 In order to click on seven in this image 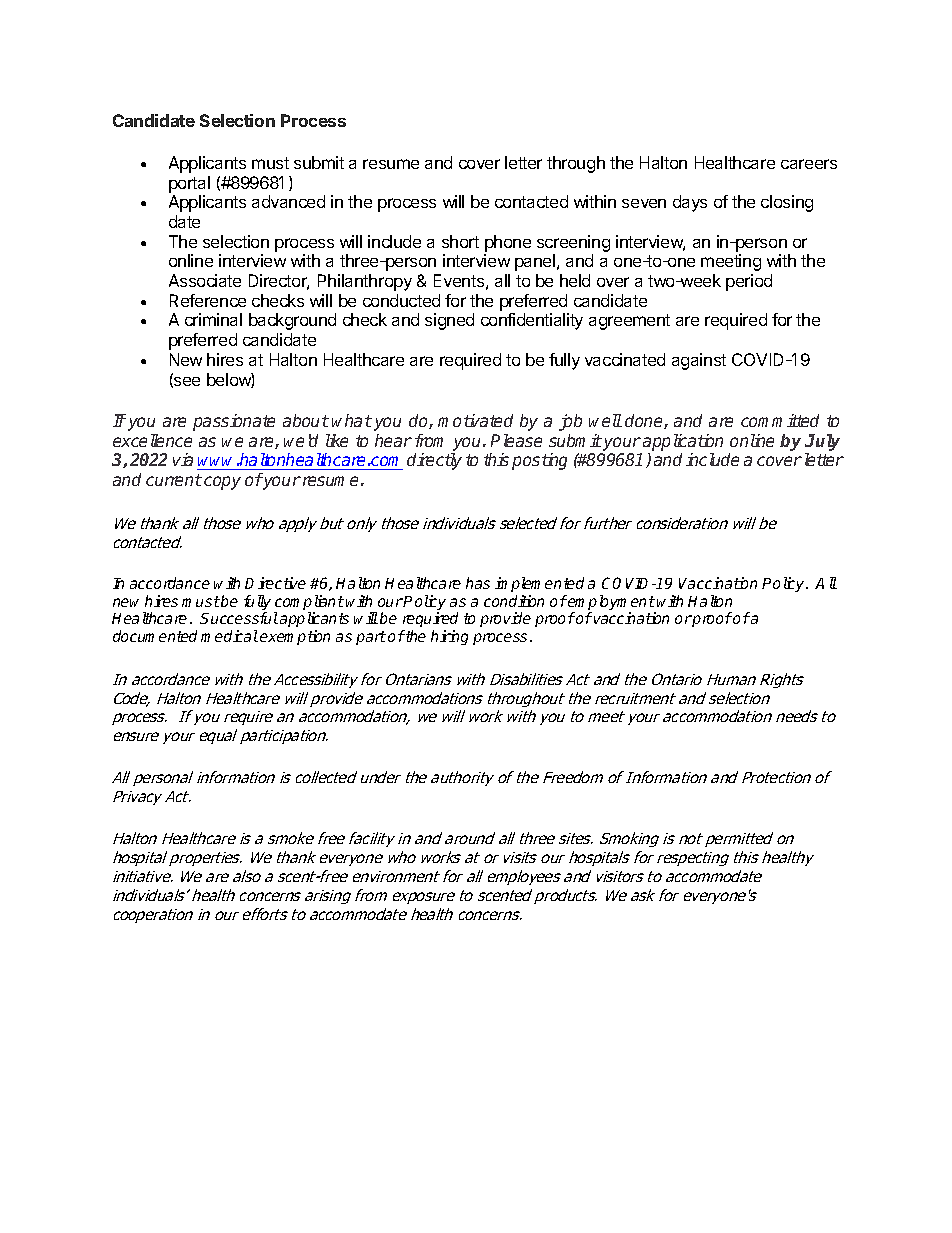, I will do `click(644, 203)`.
